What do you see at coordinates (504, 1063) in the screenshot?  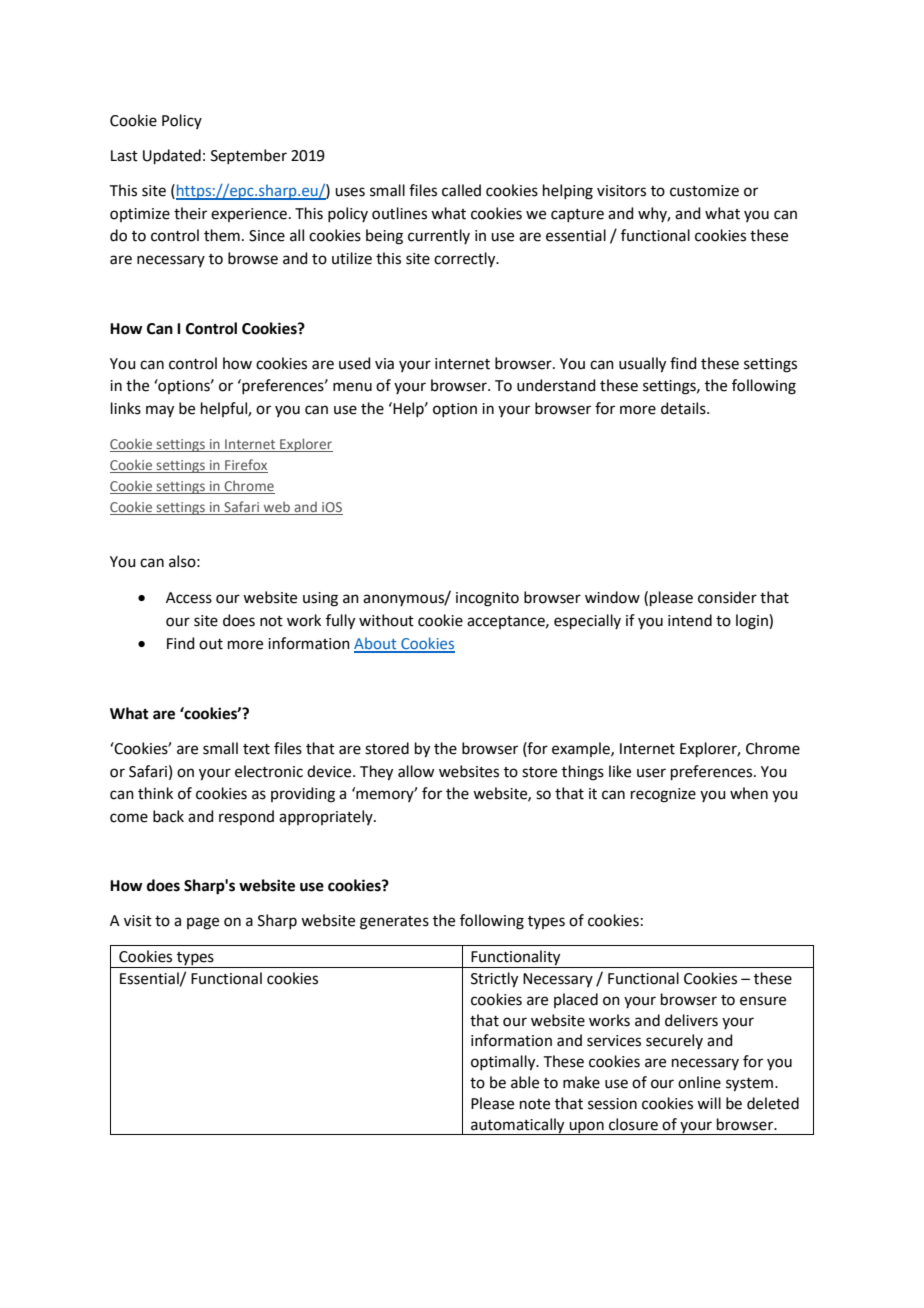 I see `optimally` at bounding box center [504, 1063].
